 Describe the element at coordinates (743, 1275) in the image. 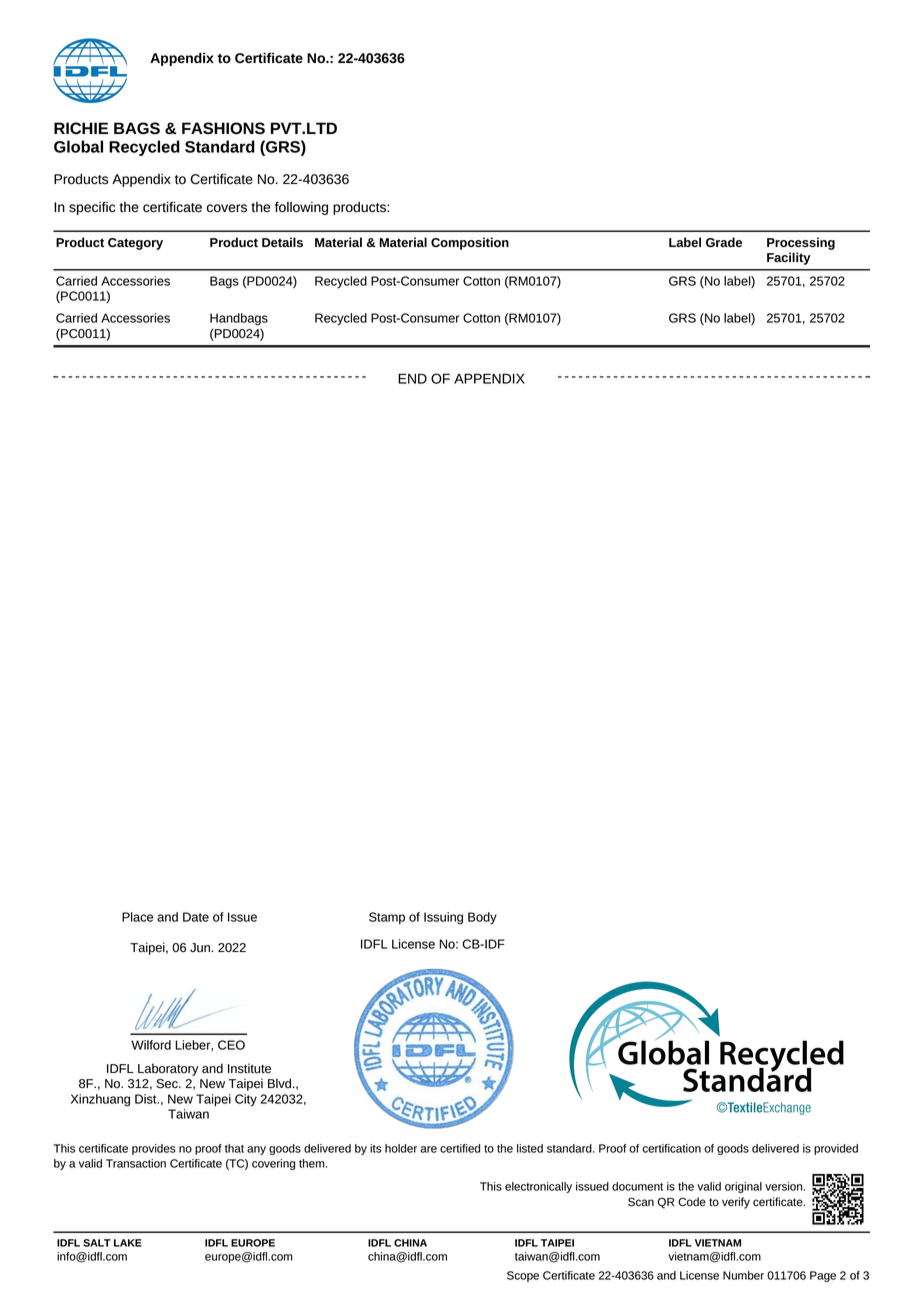

I see `Number` at that location.
